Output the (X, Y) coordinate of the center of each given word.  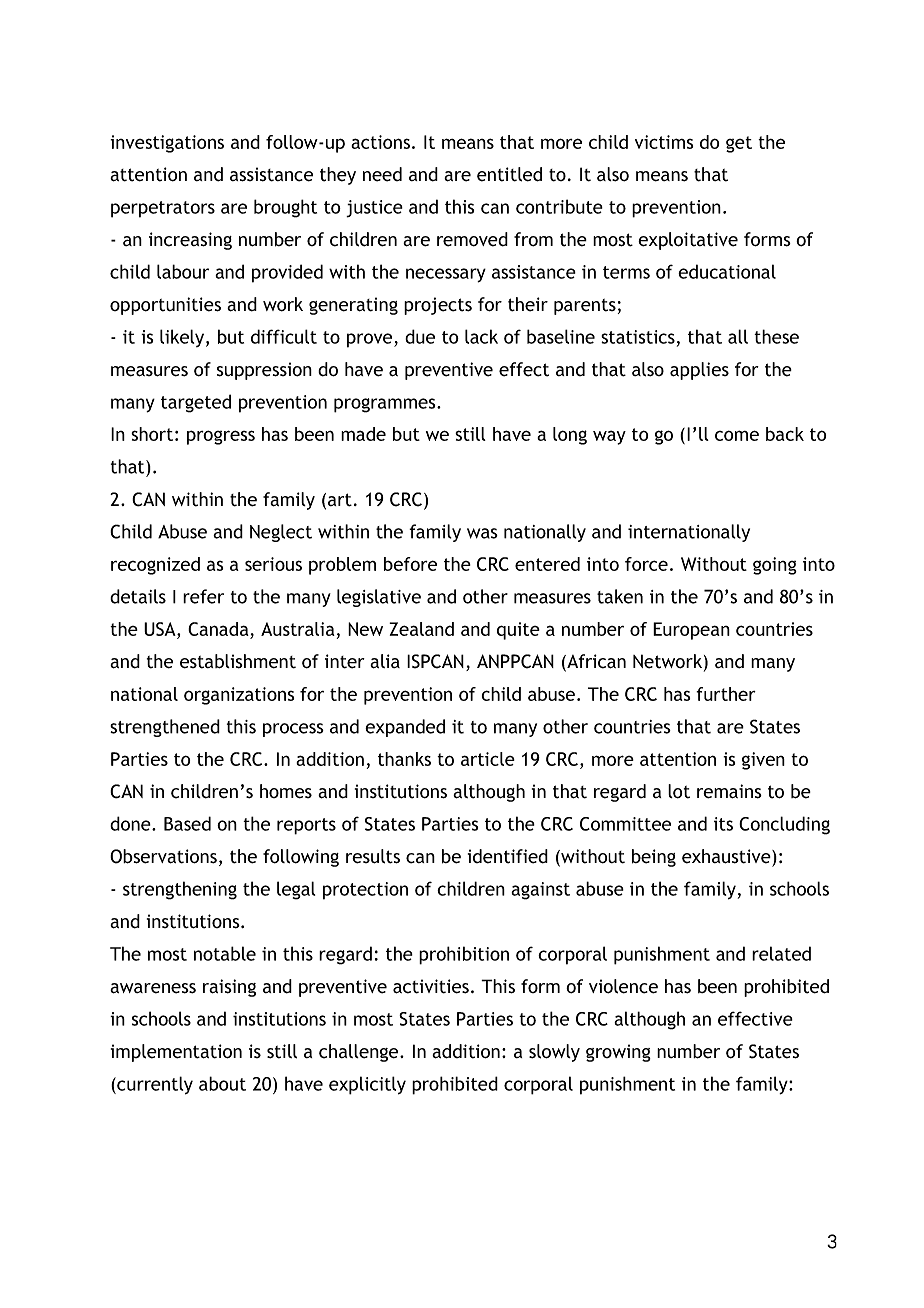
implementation (176, 1053)
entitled (509, 174)
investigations (167, 144)
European (691, 631)
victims (664, 142)
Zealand (421, 629)
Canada (218, 629)
